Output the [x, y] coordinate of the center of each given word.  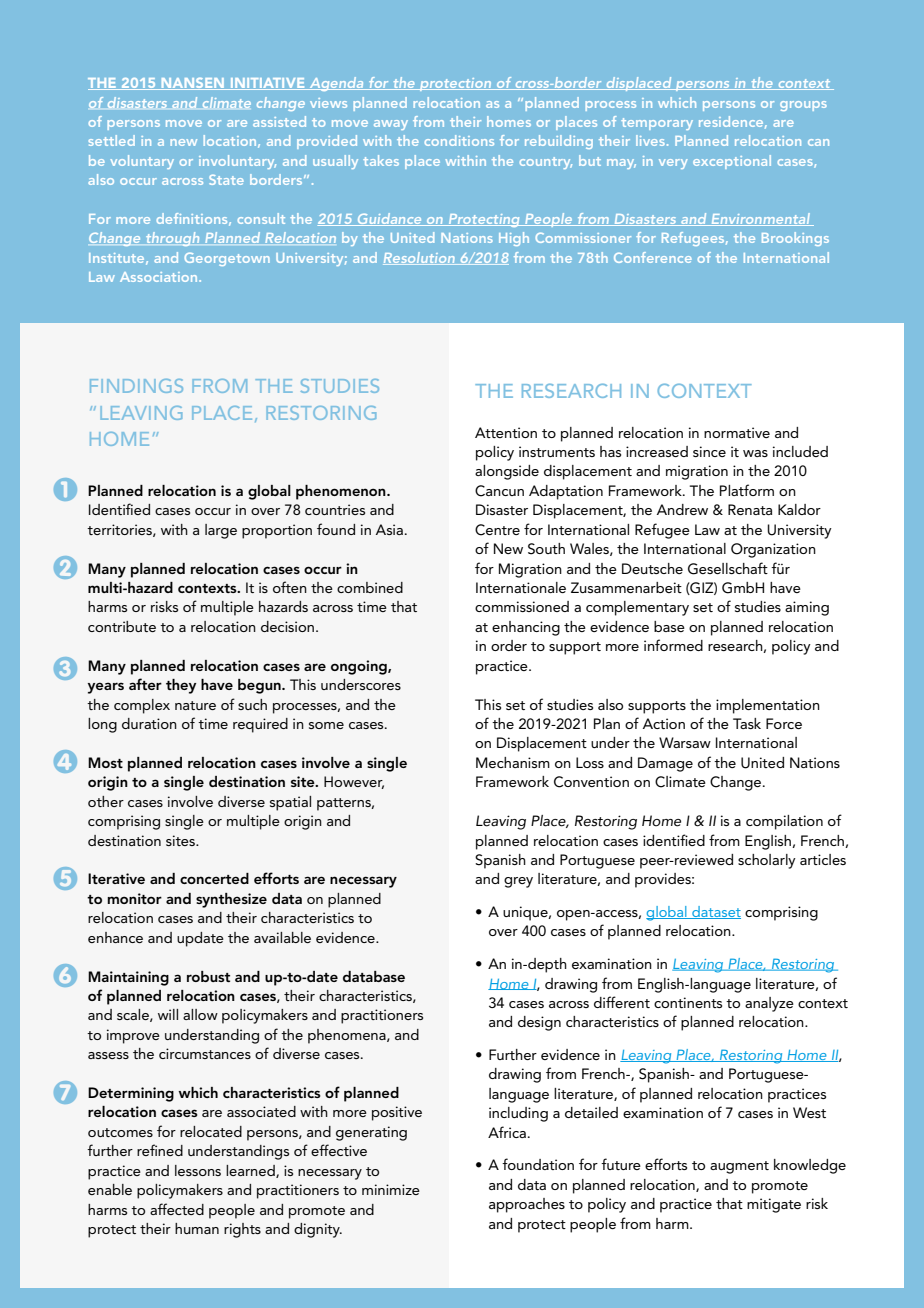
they [181, 686]
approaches [527, 1205]
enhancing [526, 628]
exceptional [732, 162]
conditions [459, 140]
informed [673, 645]
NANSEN [193, 84]
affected [177, 1209]
